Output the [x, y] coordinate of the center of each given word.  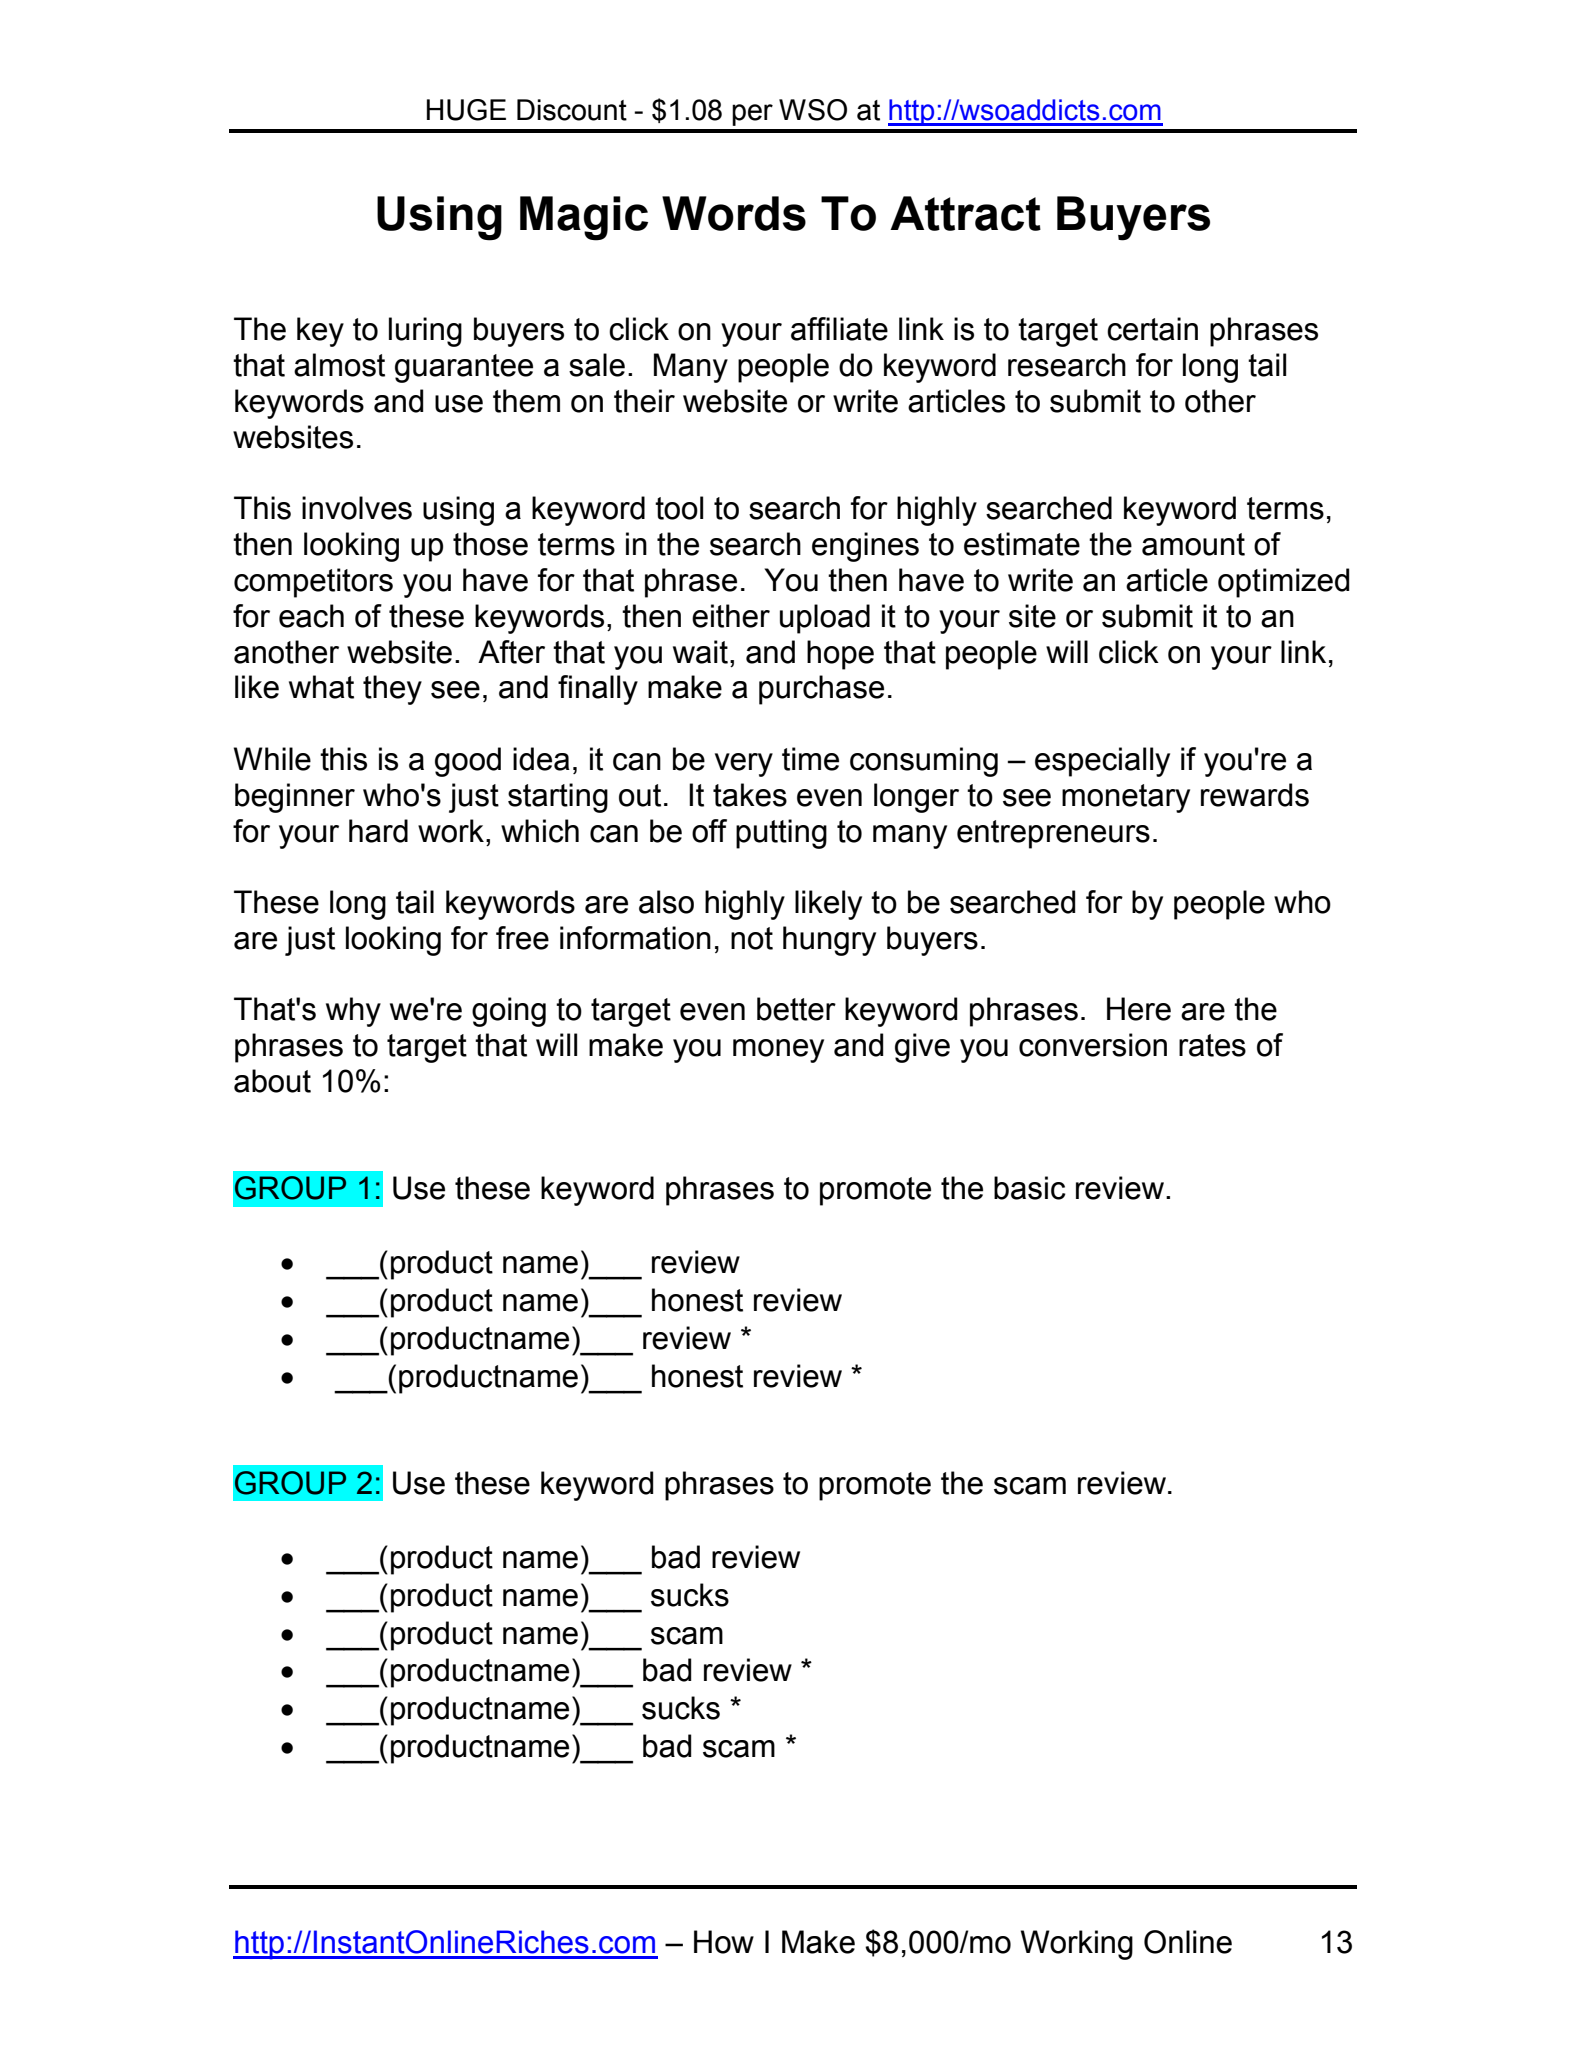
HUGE [466, 110]
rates [1212, 1045]
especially [1102, 762]
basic [1030, 1188]
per [752, 115]
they [392, 690]
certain [1152, 329]
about [272, 1081]
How [724, 1942]
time [810, 759]
